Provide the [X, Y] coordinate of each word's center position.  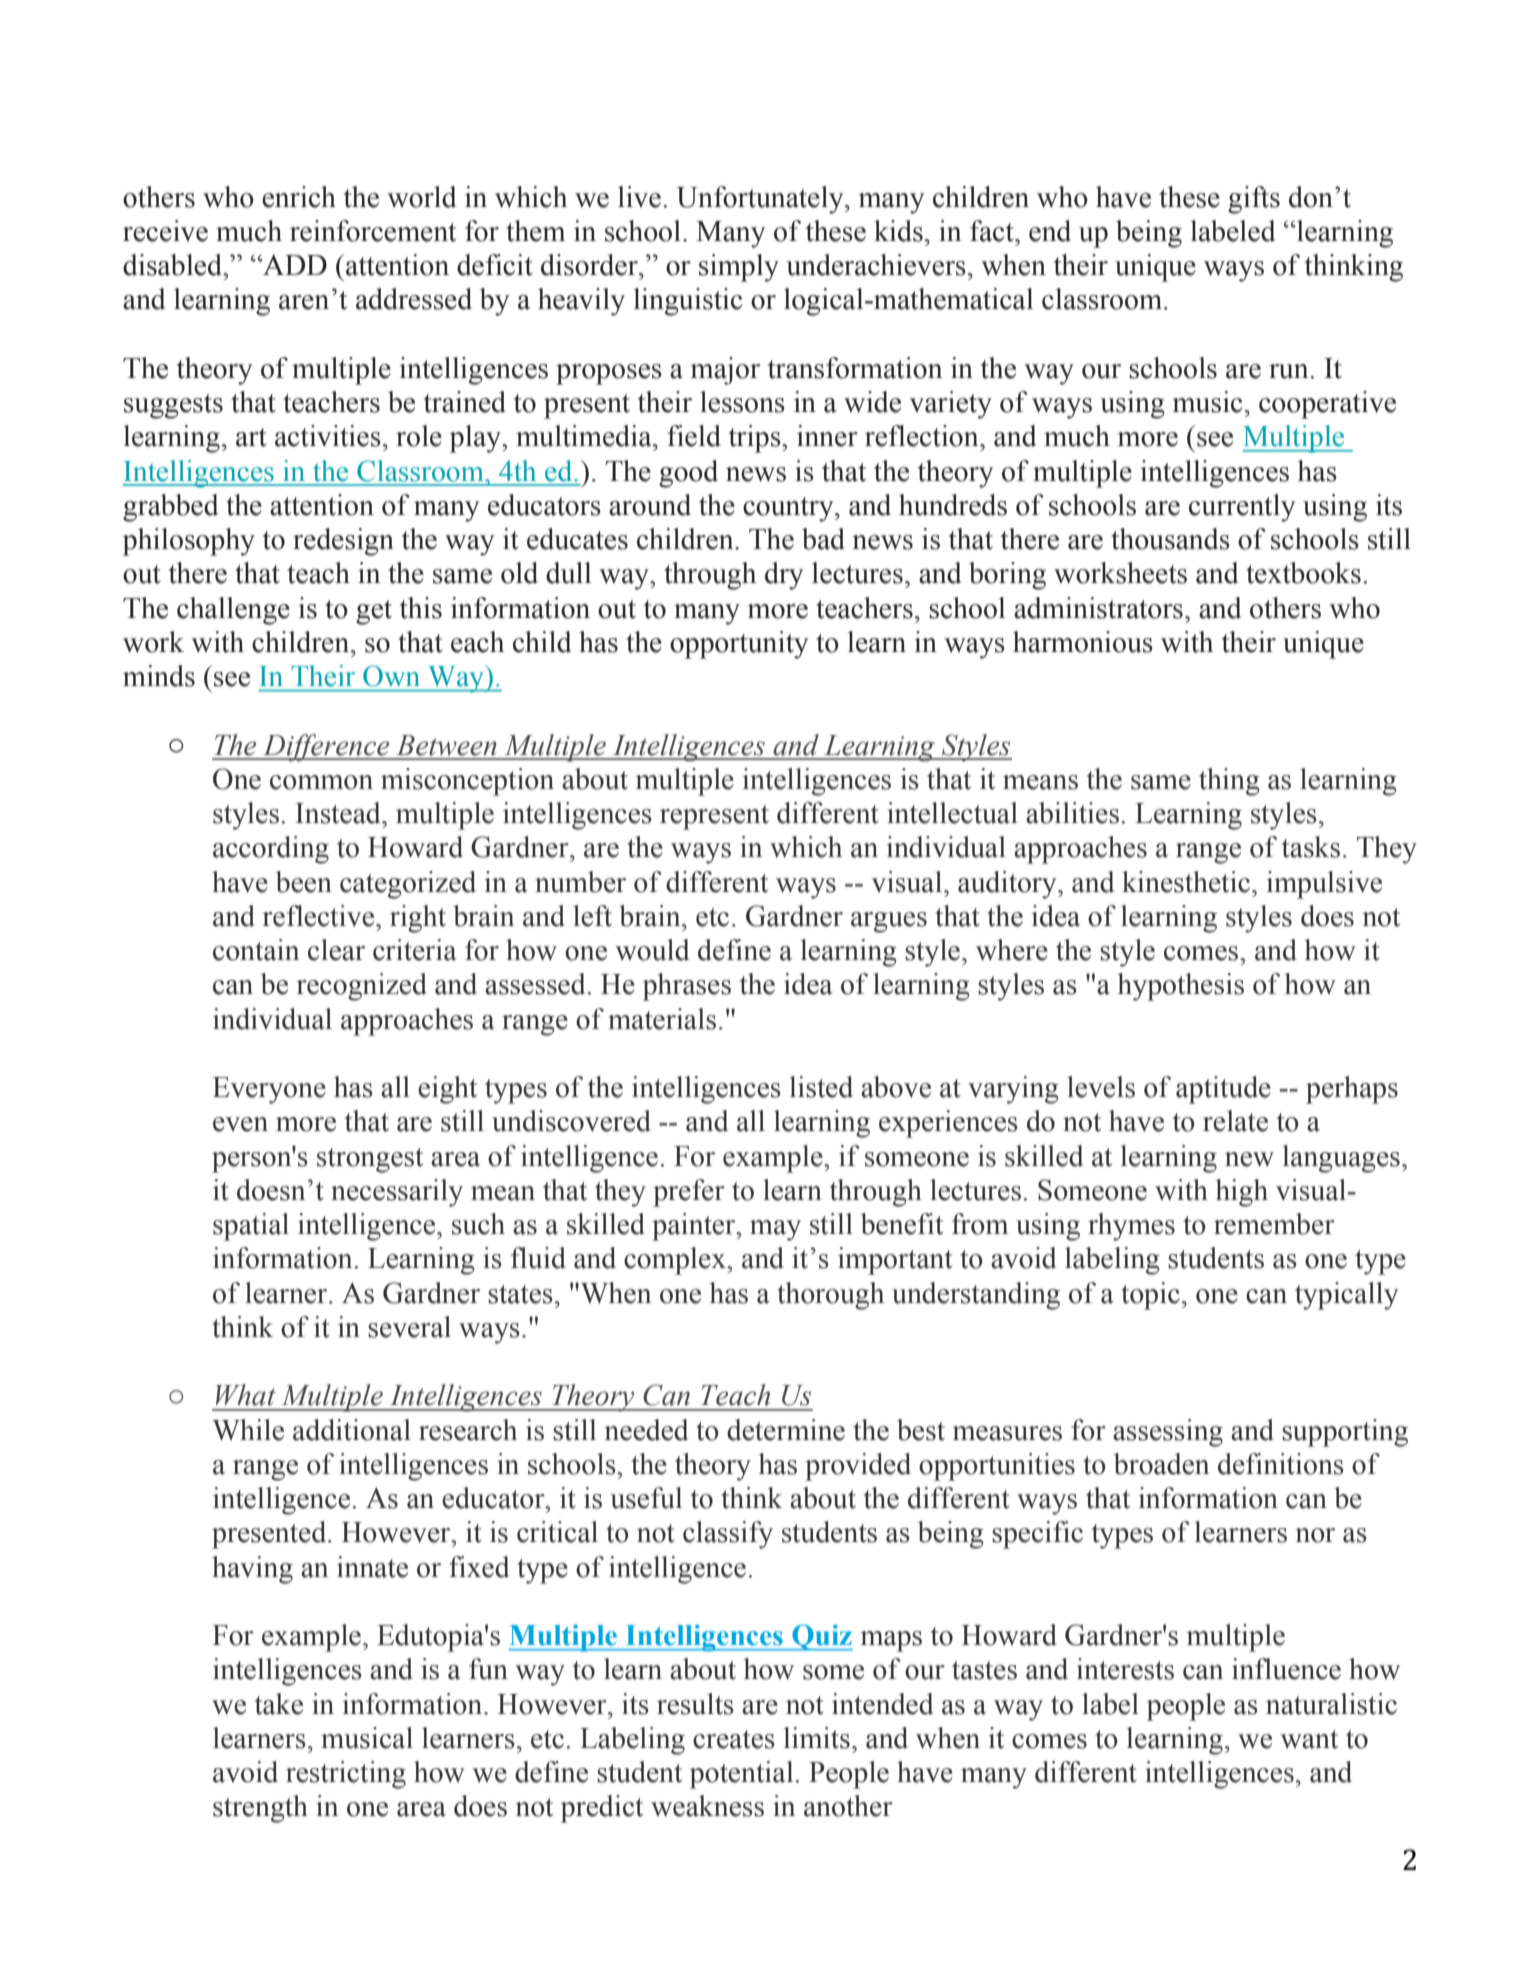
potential [742, 1775]
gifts [1254, 200]
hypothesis [1180, 987]
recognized [361, 987]
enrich [299, 197]
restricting [346, 1775]
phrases [686, 987]
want [1309, 1739]
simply [739, 268]
